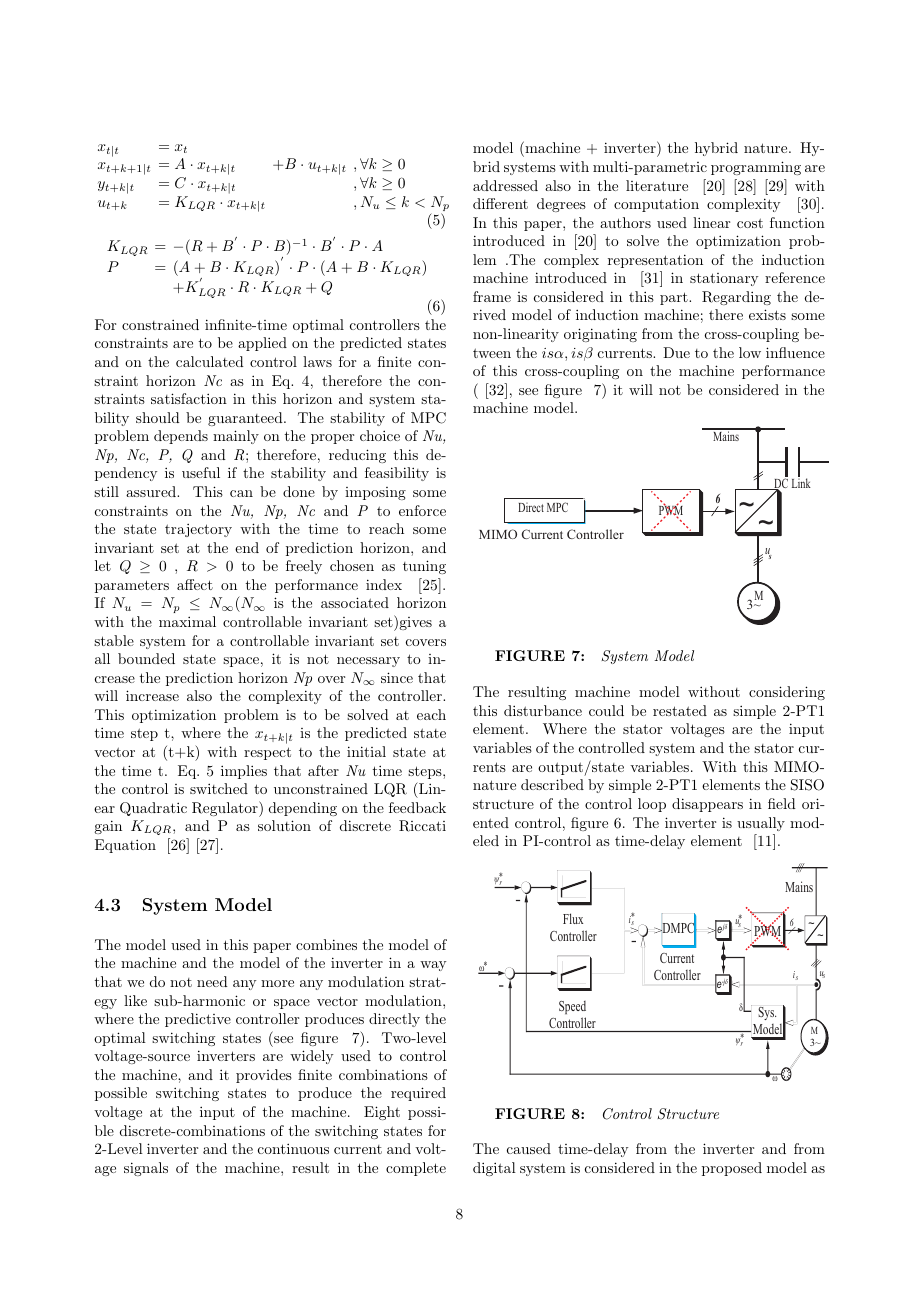 The width and height of the screenshot is (924, 1308). Describe the element at coordinates (750, 223) in the screenshot. I see `cost` at that location.
